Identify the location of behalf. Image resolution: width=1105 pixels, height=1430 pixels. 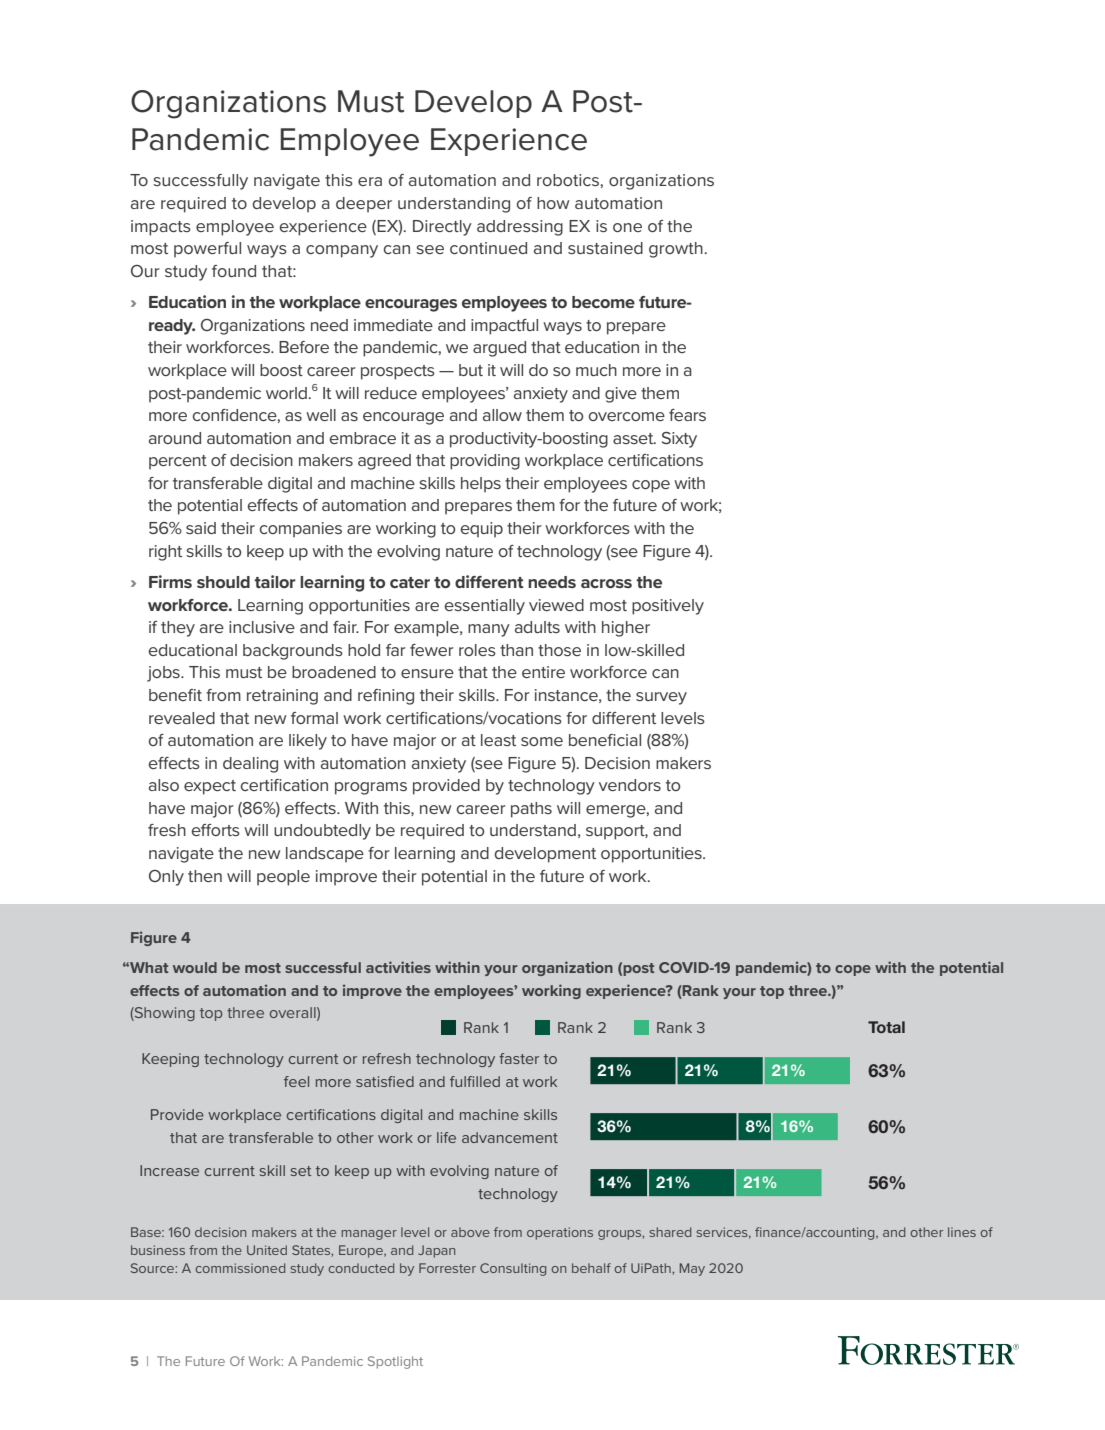
(591, 1268).
